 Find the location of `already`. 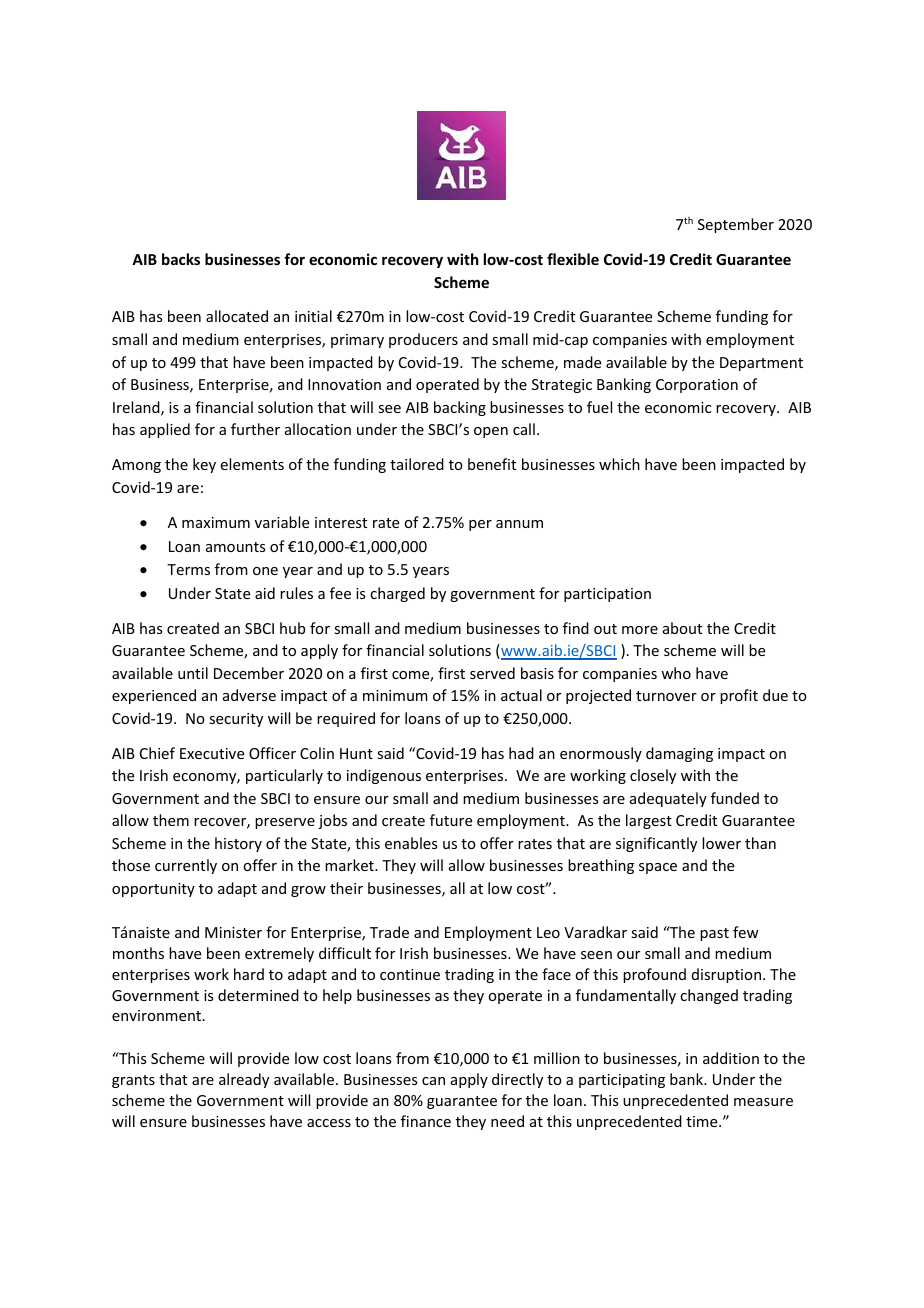

already is located at coordinates (244, 1080).
